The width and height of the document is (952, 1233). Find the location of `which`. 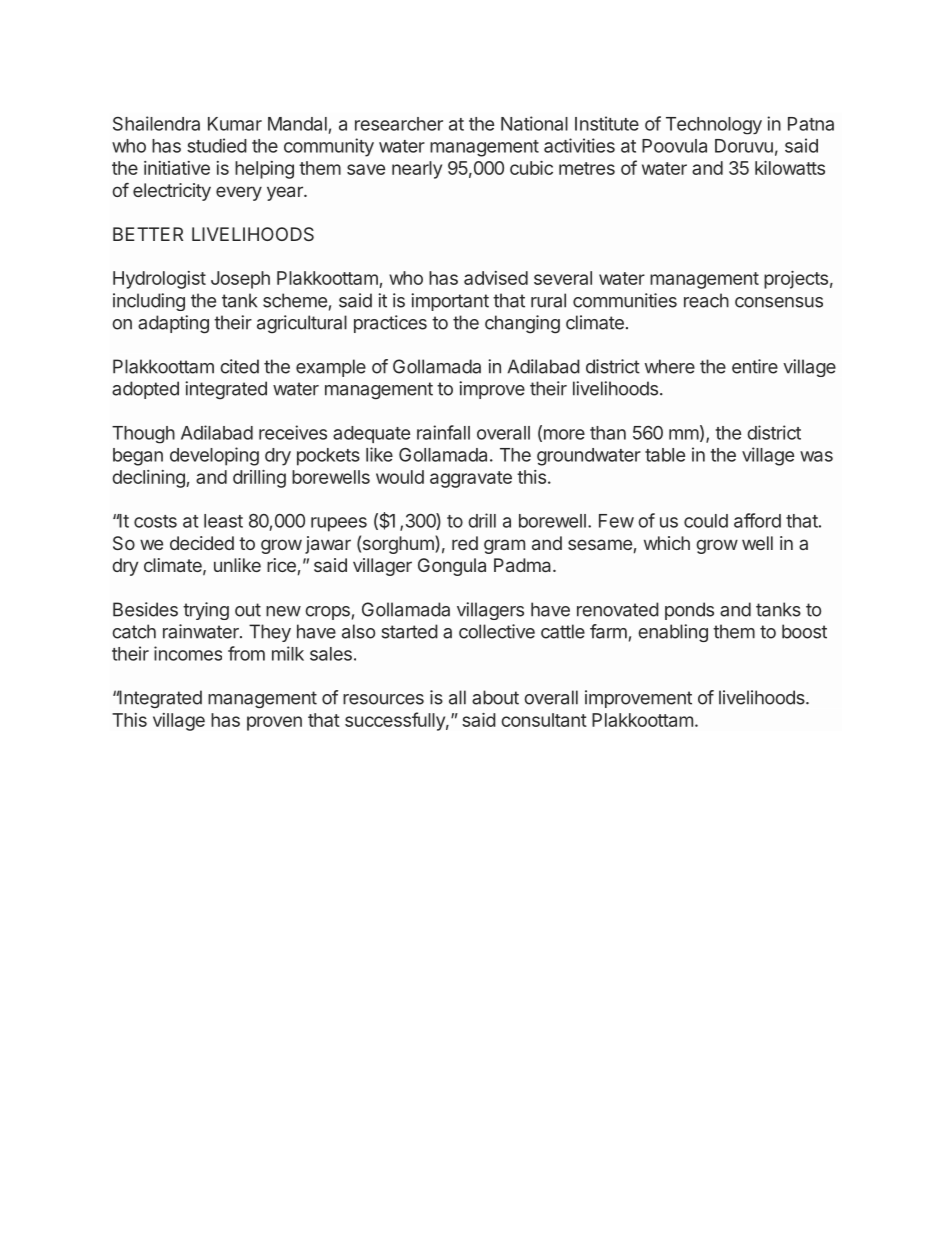

which is located at coordinates (667, 543).
